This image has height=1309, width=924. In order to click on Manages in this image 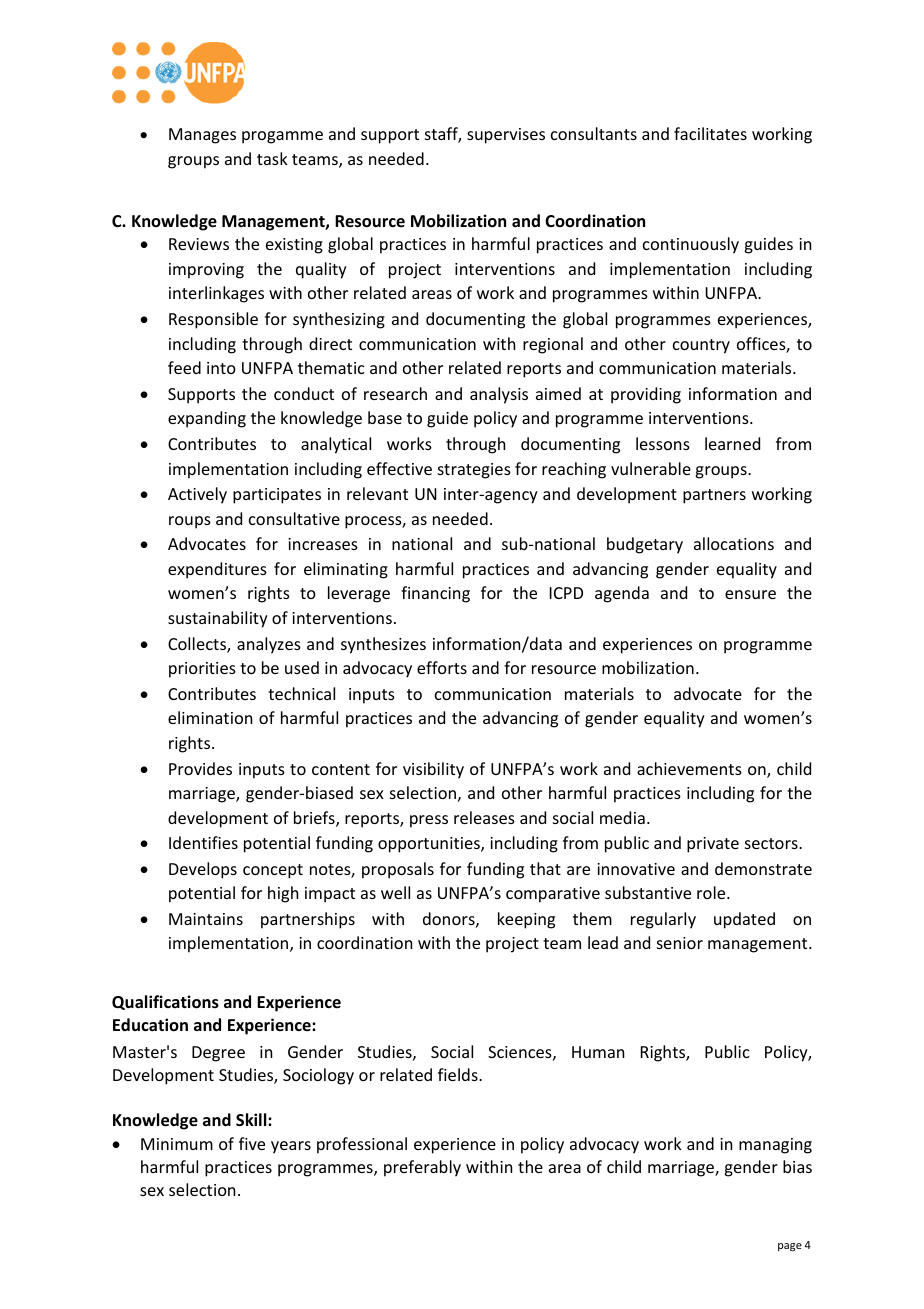, I will do `click(202, 136)`.
